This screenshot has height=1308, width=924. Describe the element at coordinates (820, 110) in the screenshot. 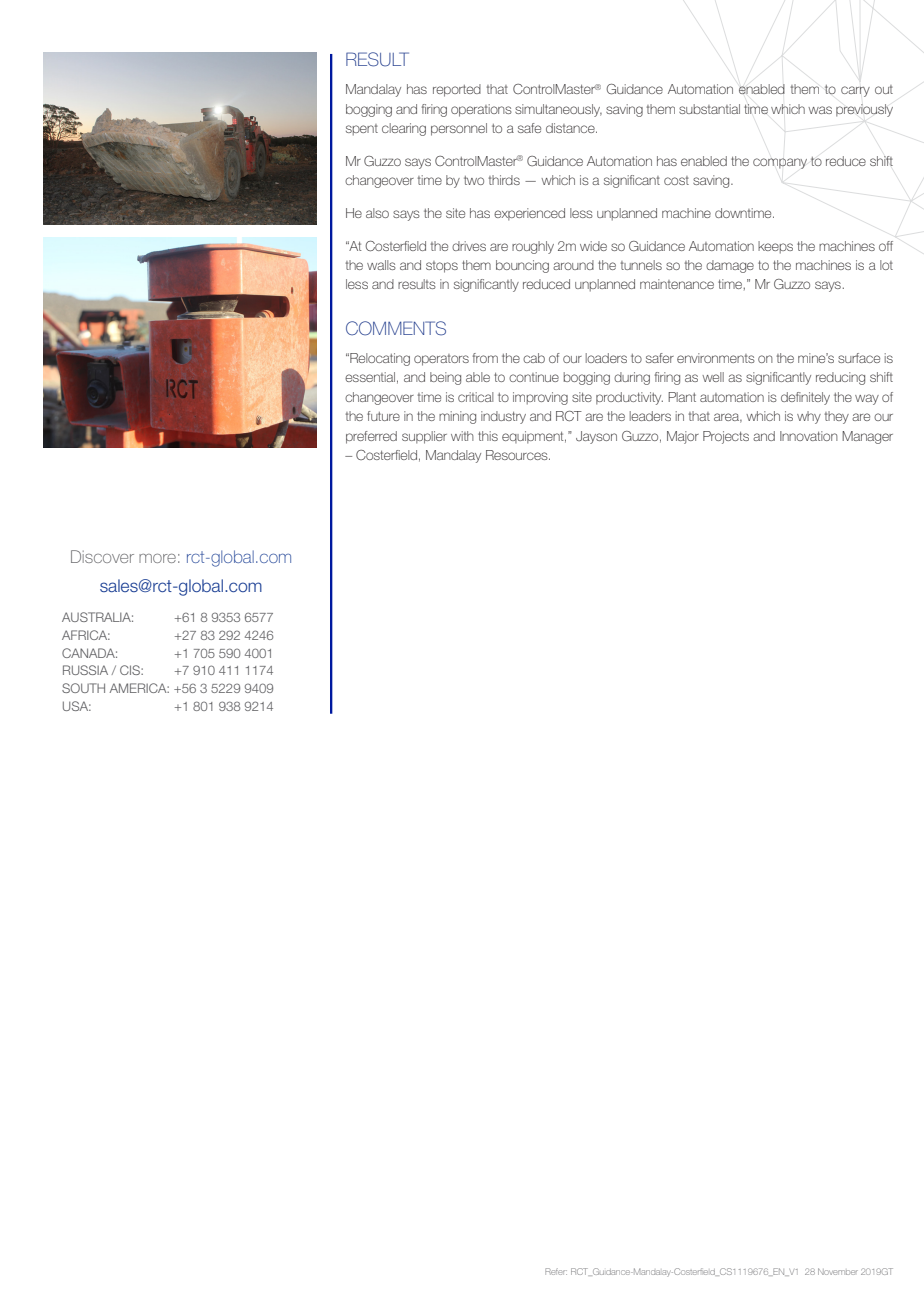

I see `was` at that location.
